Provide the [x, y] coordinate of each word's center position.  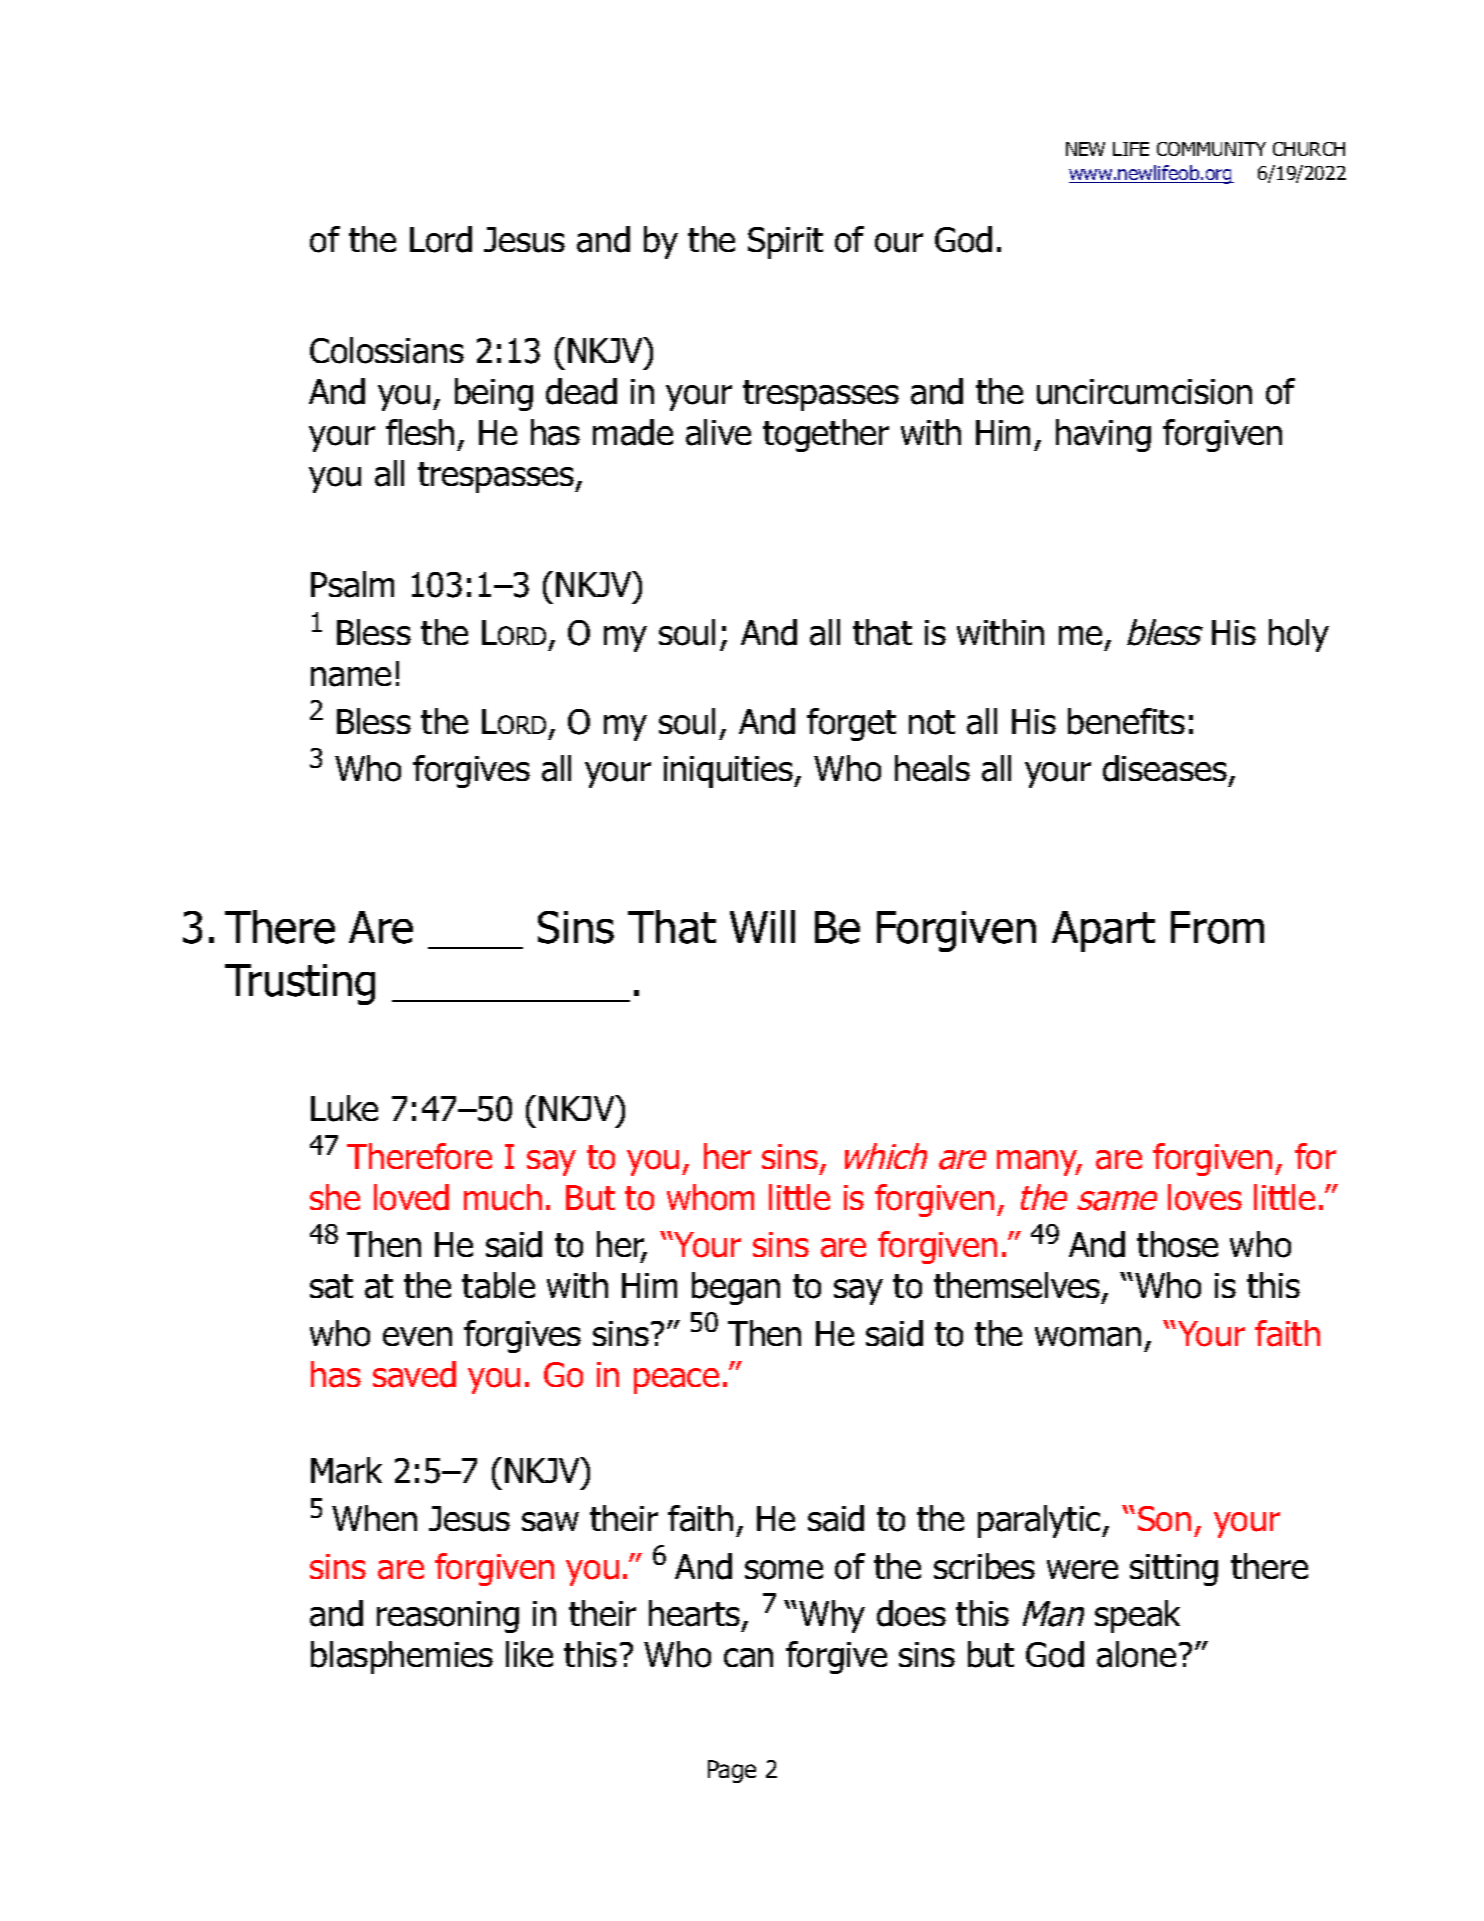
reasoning [448, 1617]
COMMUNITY [1211, 149]
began [736, 1288]
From [1217, 927]
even [417, 1336]
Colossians [387, 350]
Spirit [785, 243]
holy [1299, 635]
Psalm [352, 584]
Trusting [300, 984]
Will [762, 926]
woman [1088, 1337]
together [826, 435]
